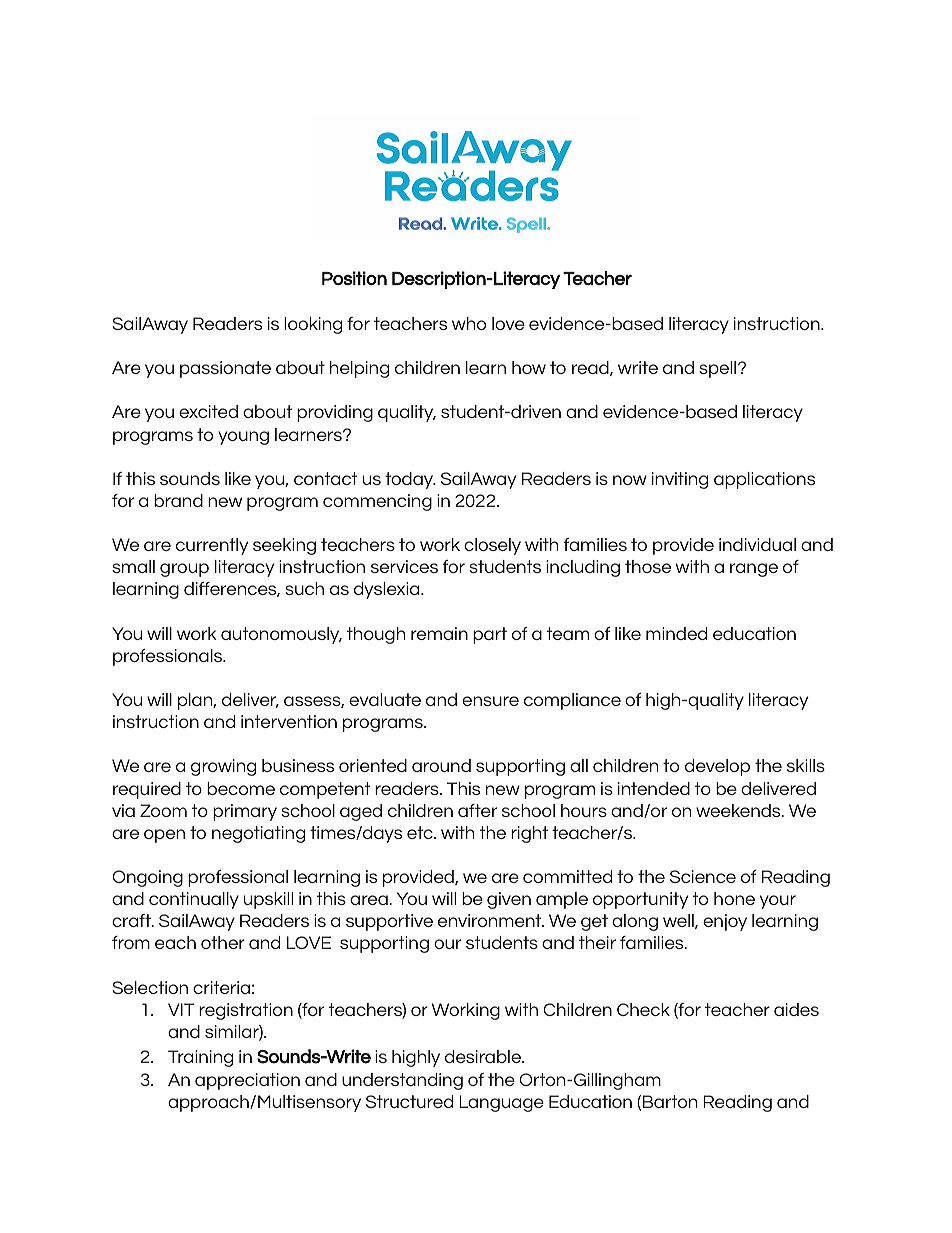  I want to click on spell, so click(719, 369).
